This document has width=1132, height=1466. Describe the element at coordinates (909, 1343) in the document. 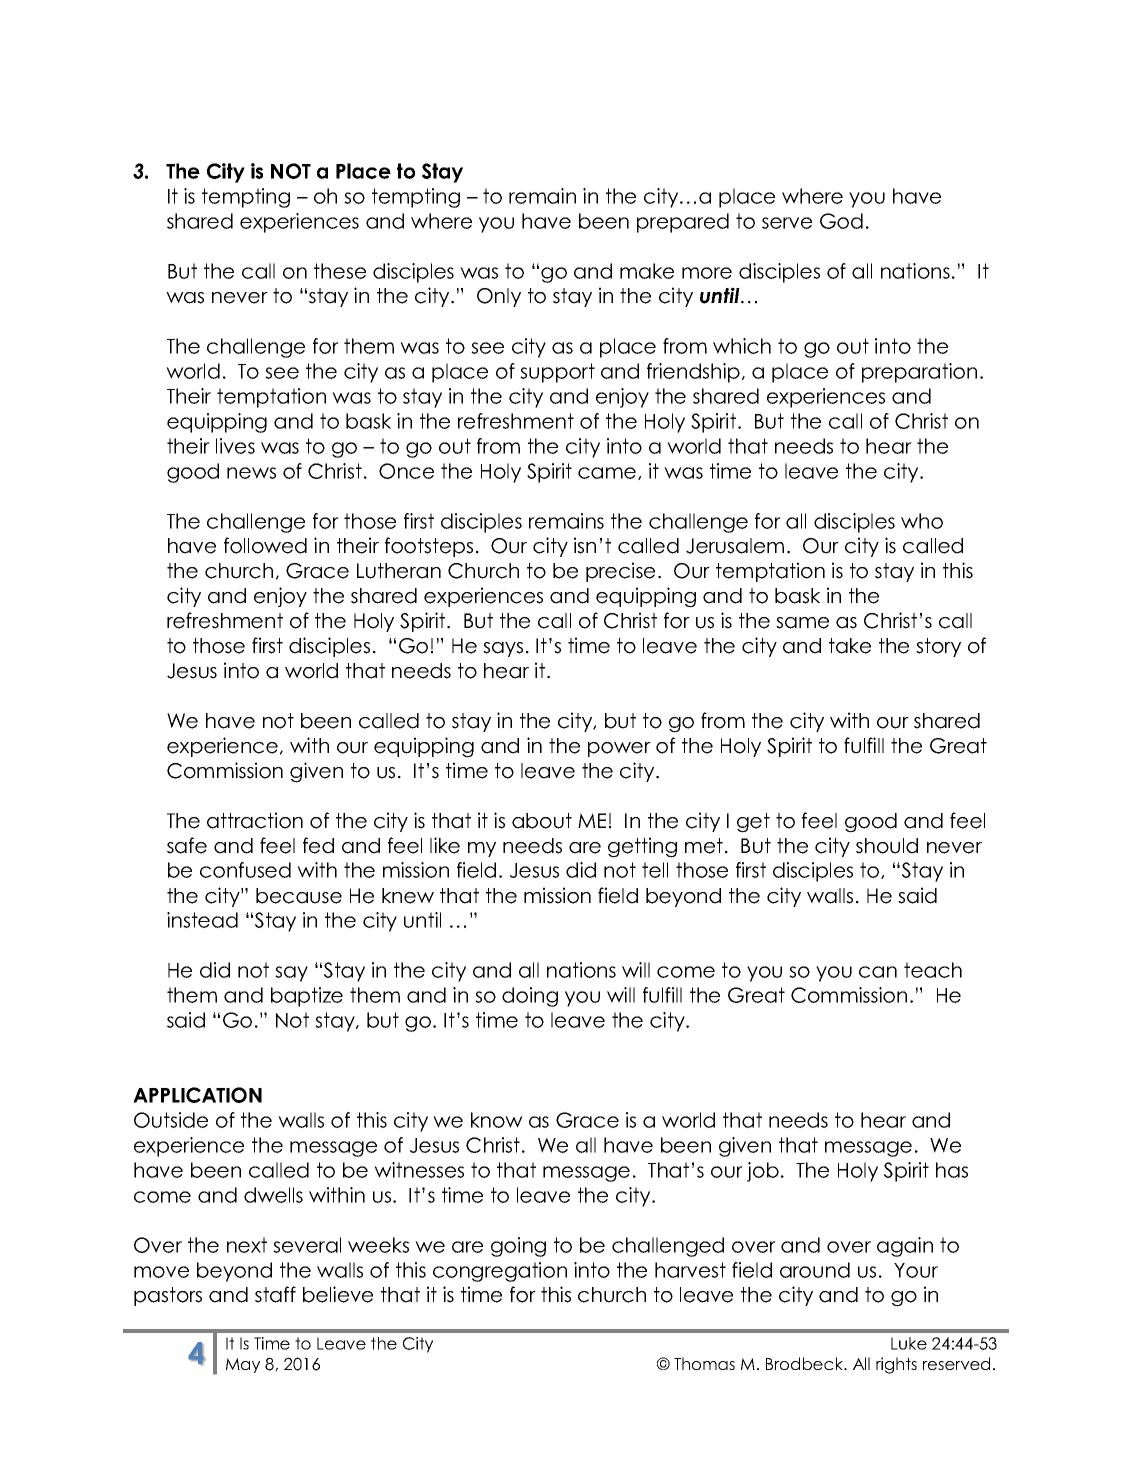

I see `Luke` at that location.
